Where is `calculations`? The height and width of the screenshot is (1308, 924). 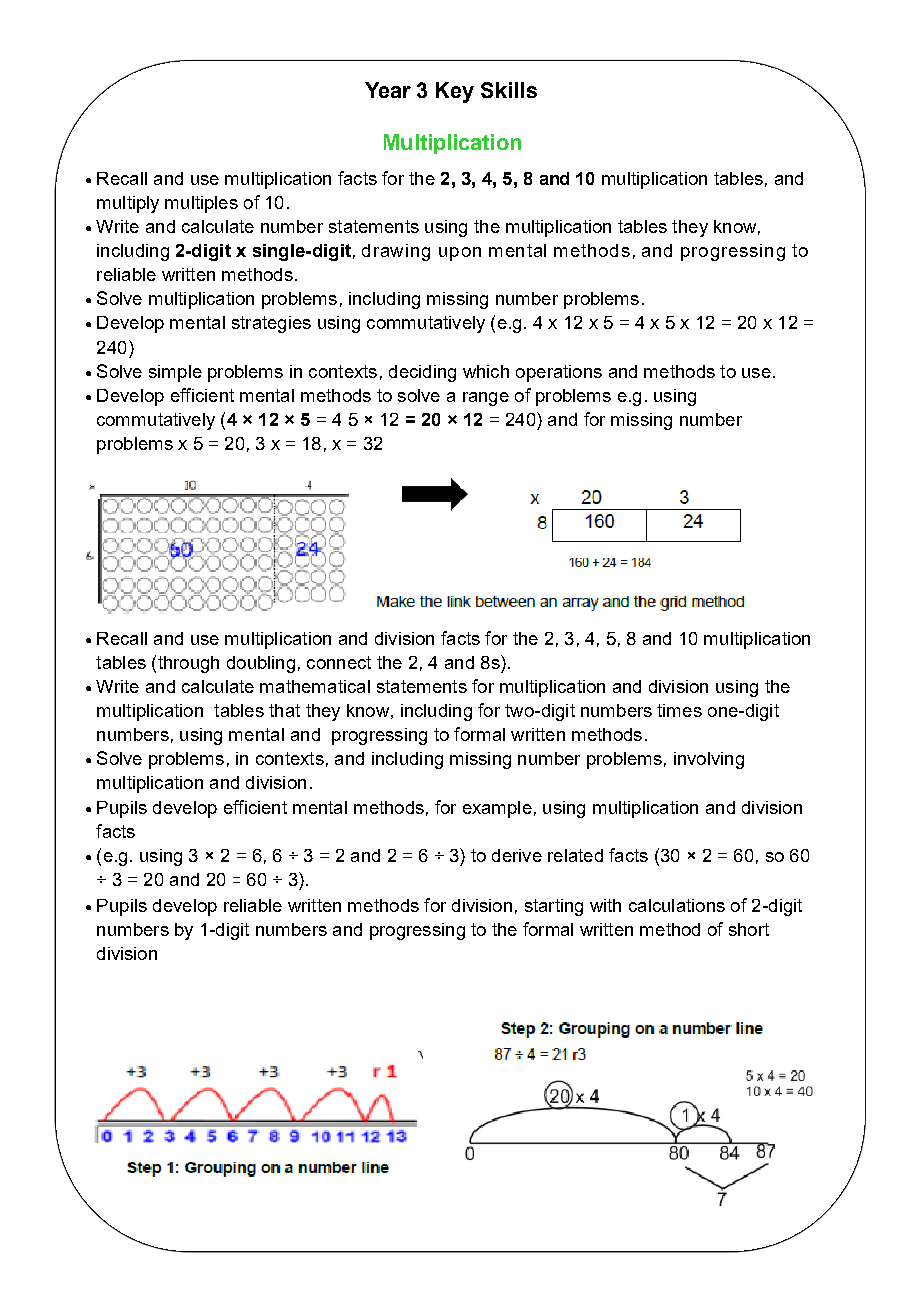
calculations is located at coordinates (677, 905).
